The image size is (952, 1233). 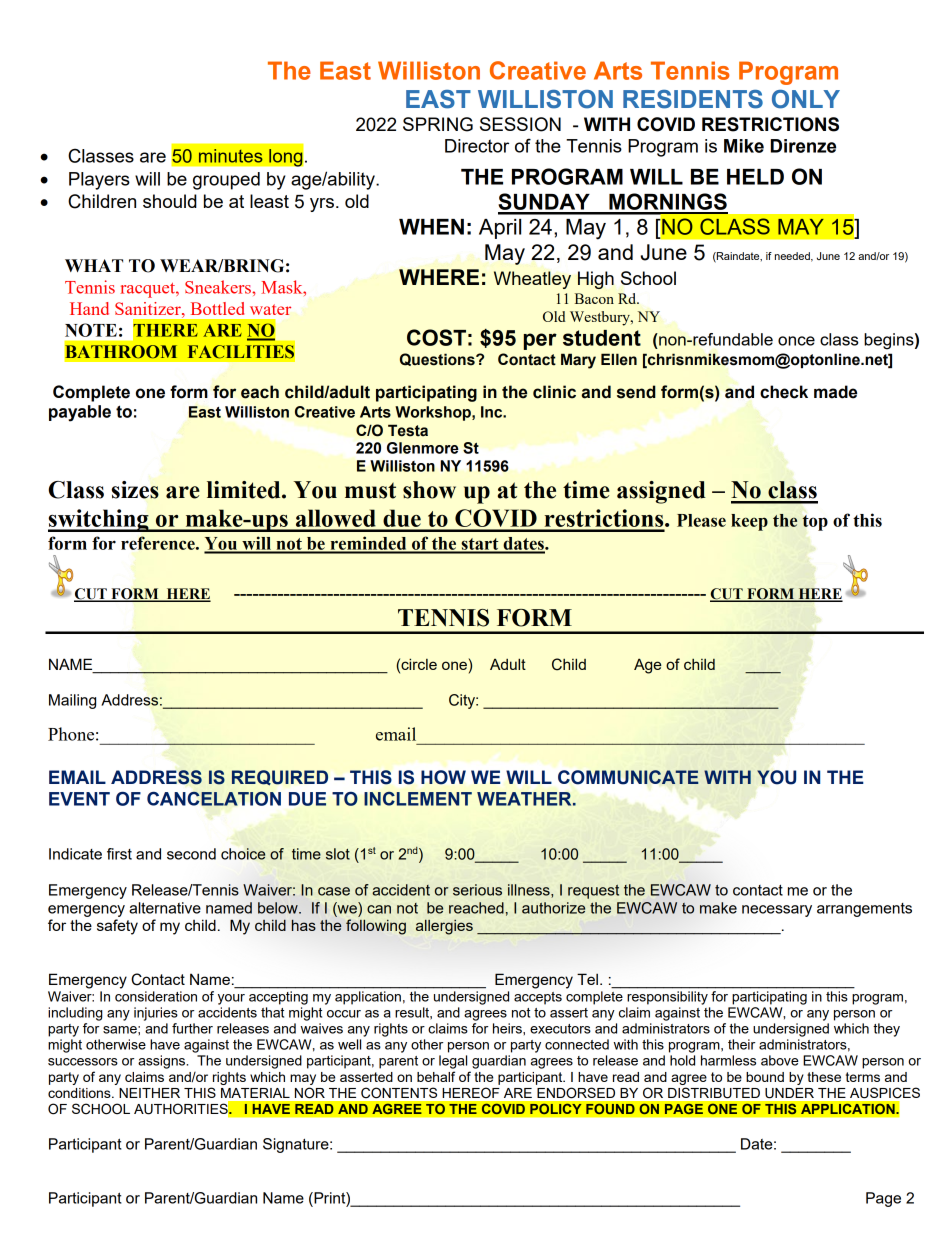 What do you see at coordinates (453, 1062) in the screenshot?
I see `legal` at bounding box center [453, 1062].
